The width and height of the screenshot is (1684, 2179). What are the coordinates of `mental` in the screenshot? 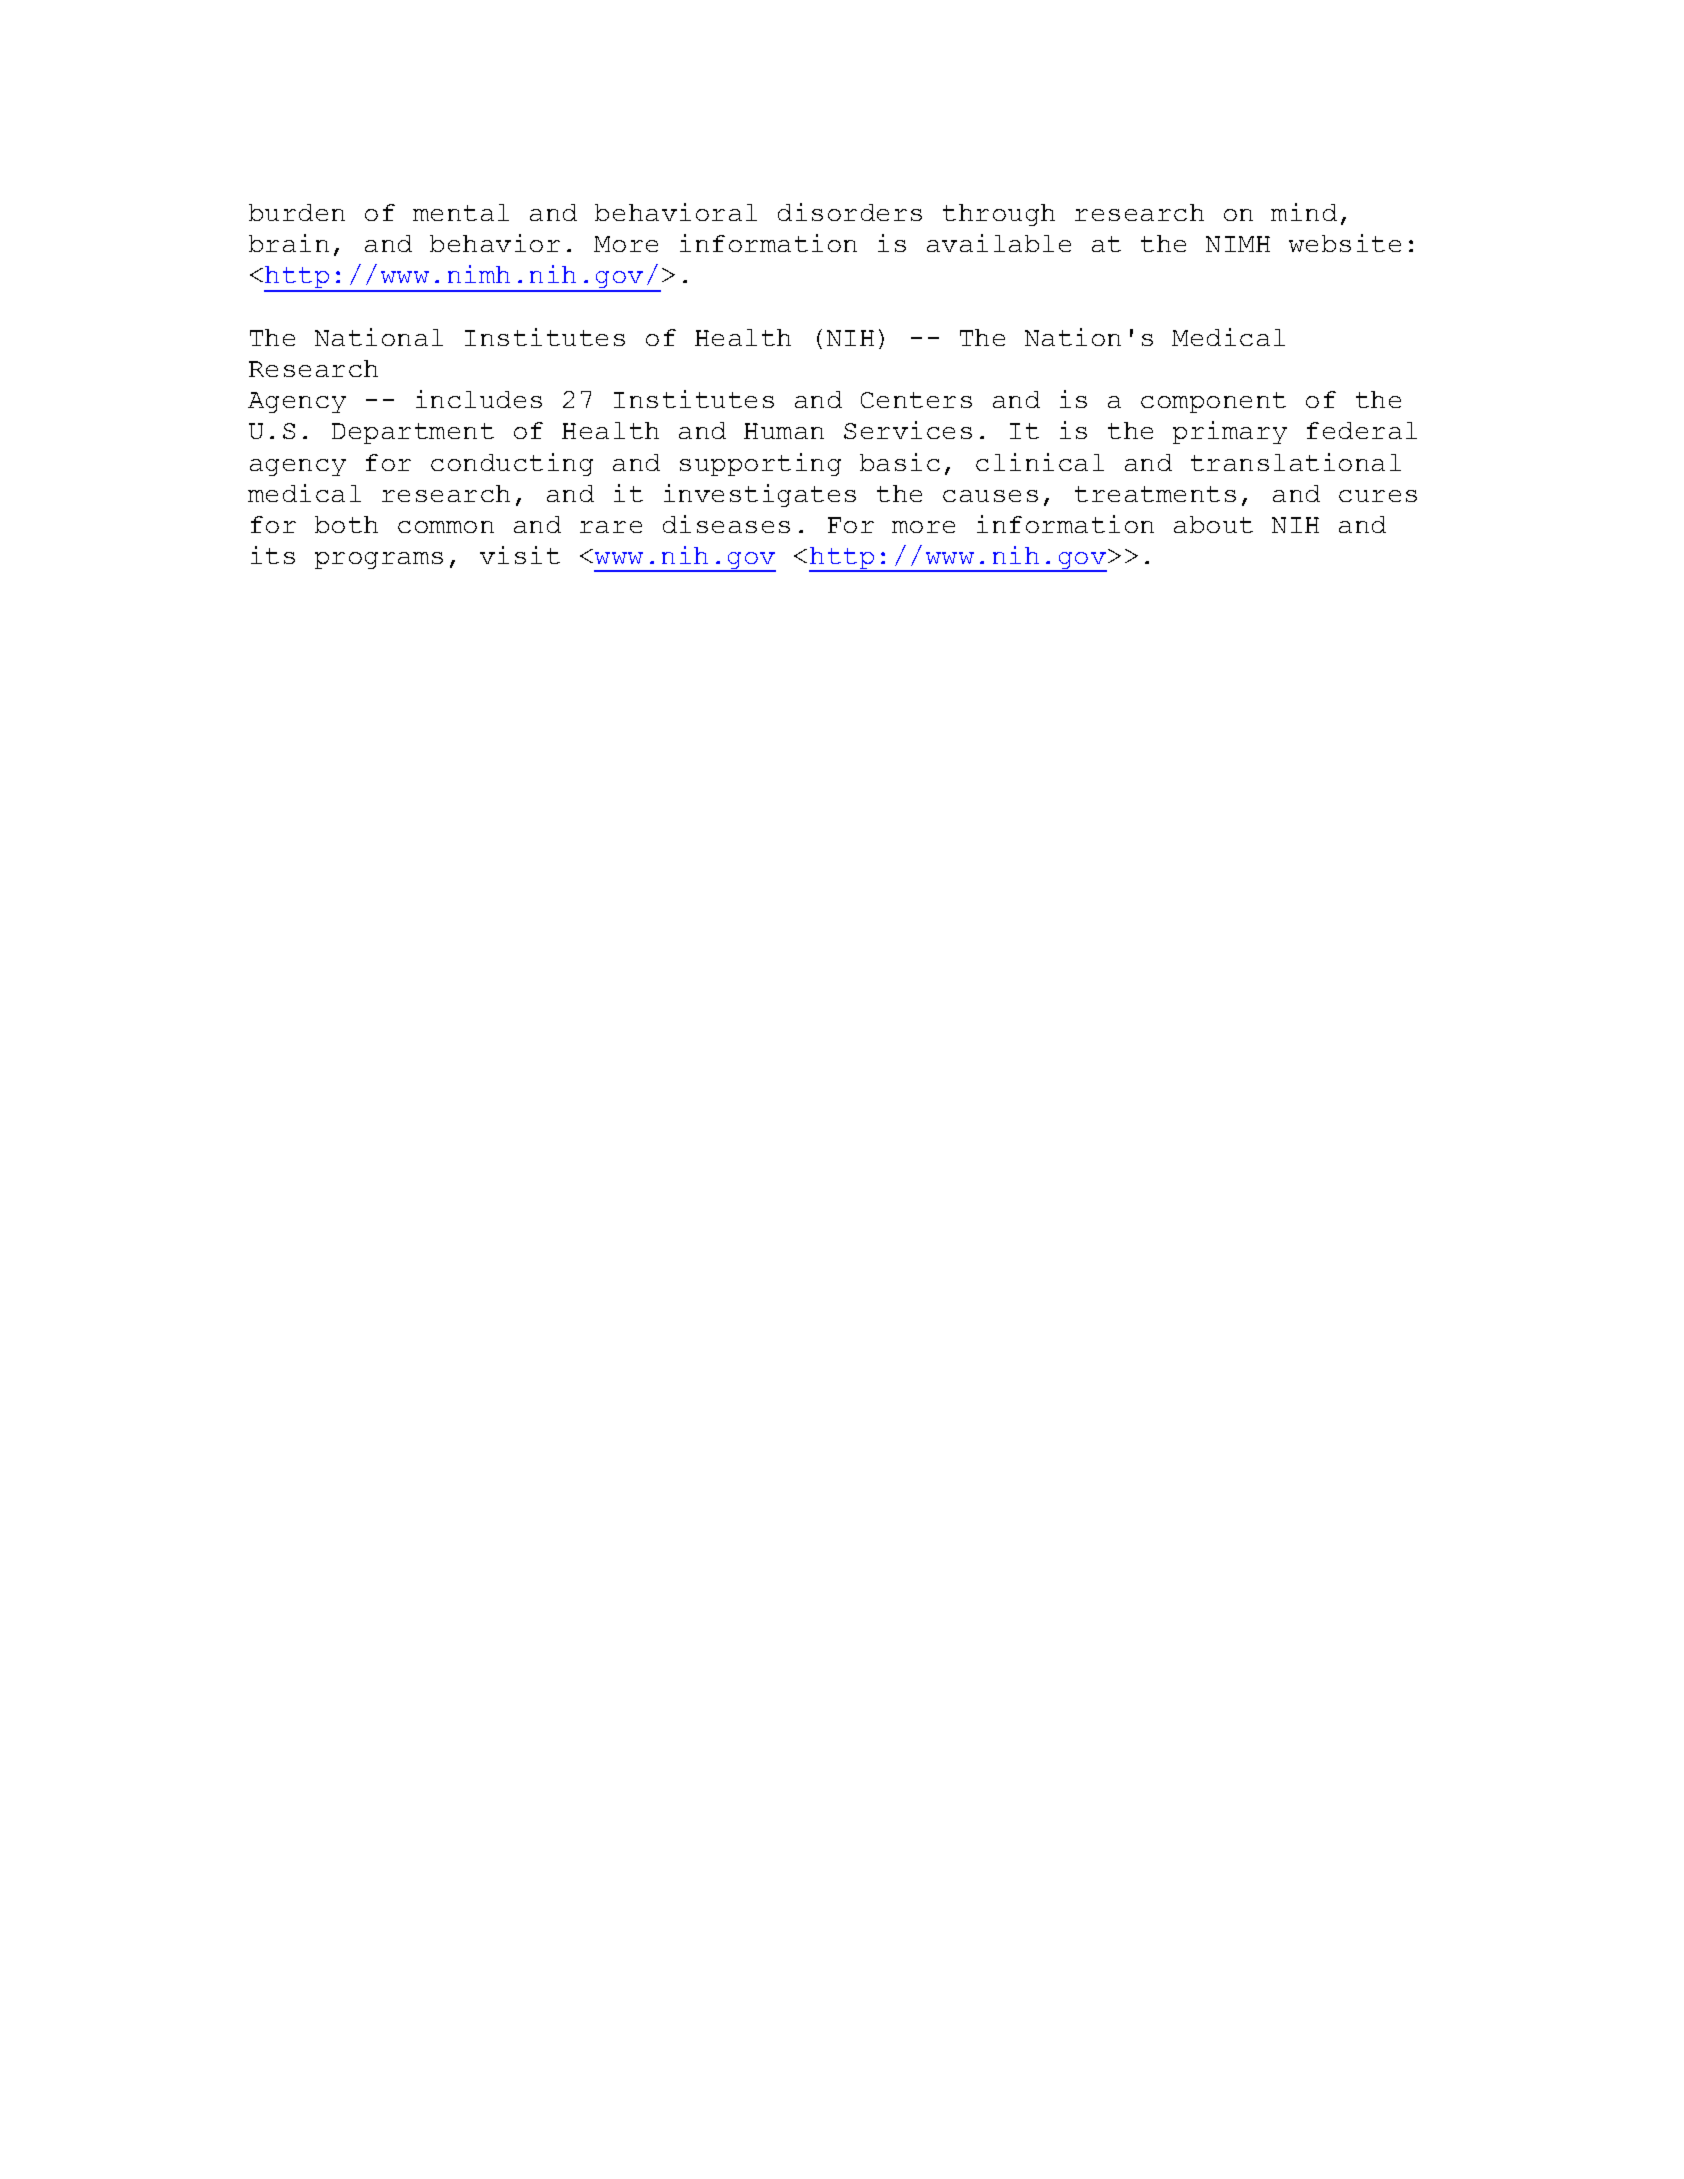 It's located at (461, 212).
